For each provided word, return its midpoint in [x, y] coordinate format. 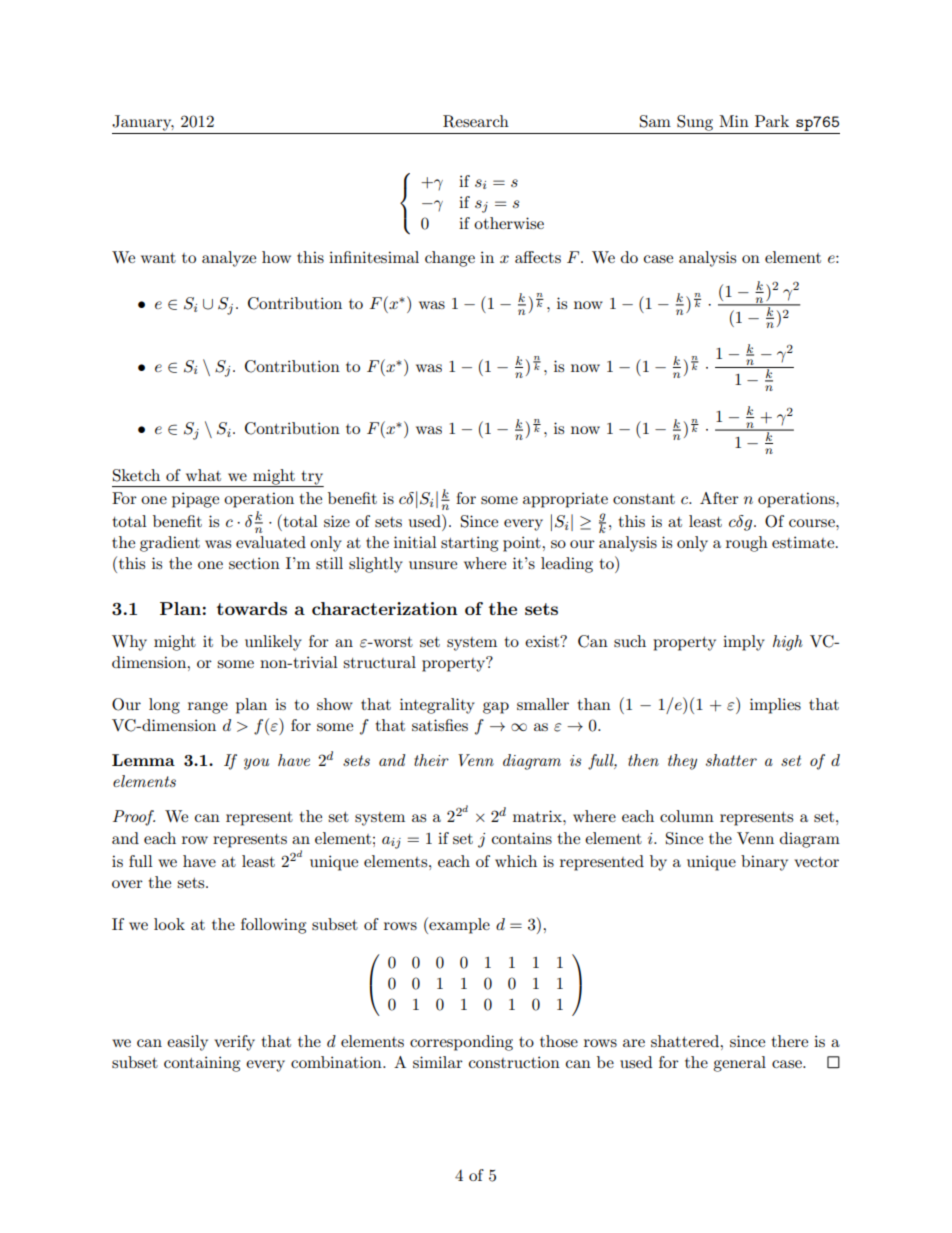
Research [476, 121]
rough [747, 544]
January [143, 123]
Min [734, 121]
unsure [433, 565]
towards [252, 608]
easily [187, 1043]
